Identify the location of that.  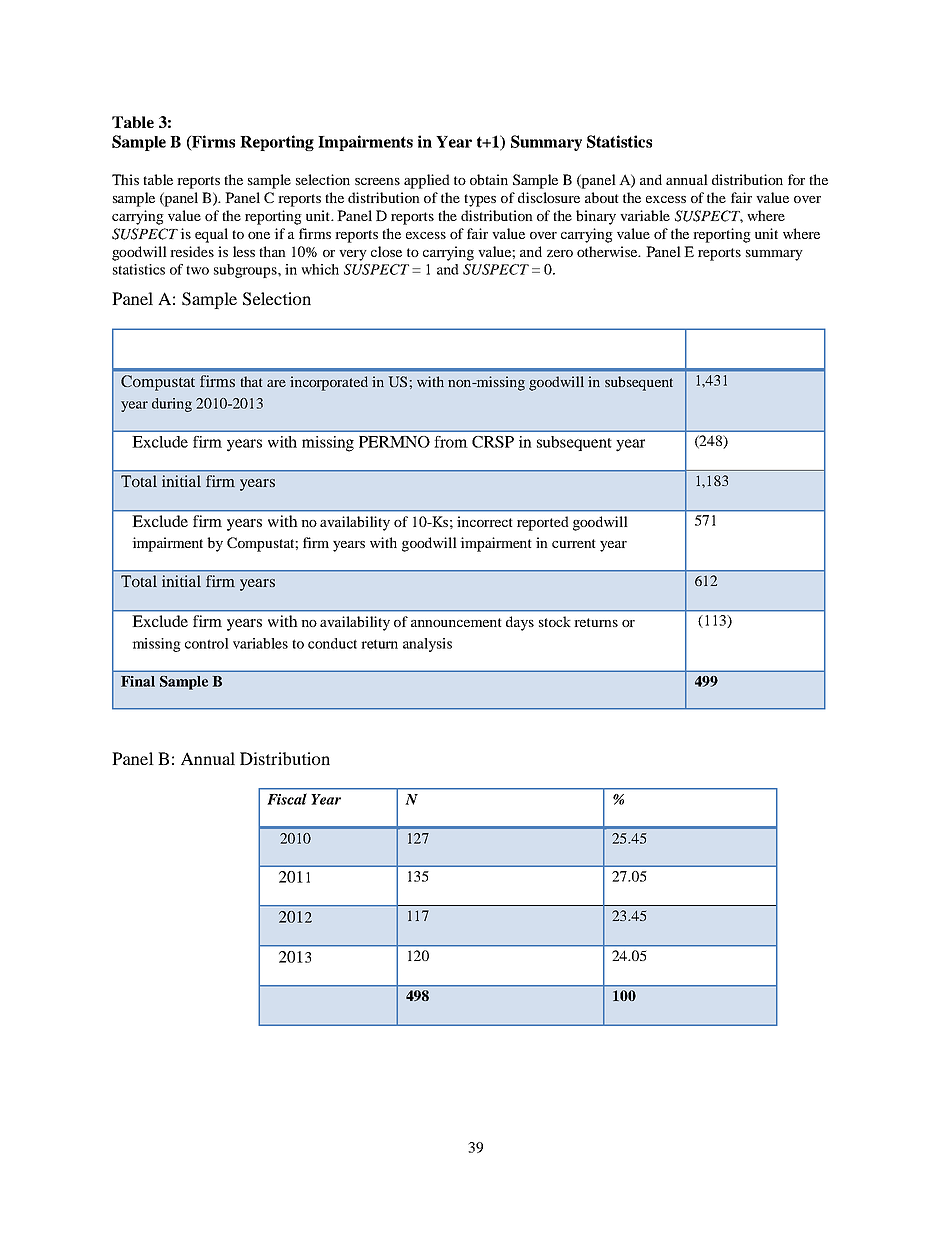
(251, 381).
